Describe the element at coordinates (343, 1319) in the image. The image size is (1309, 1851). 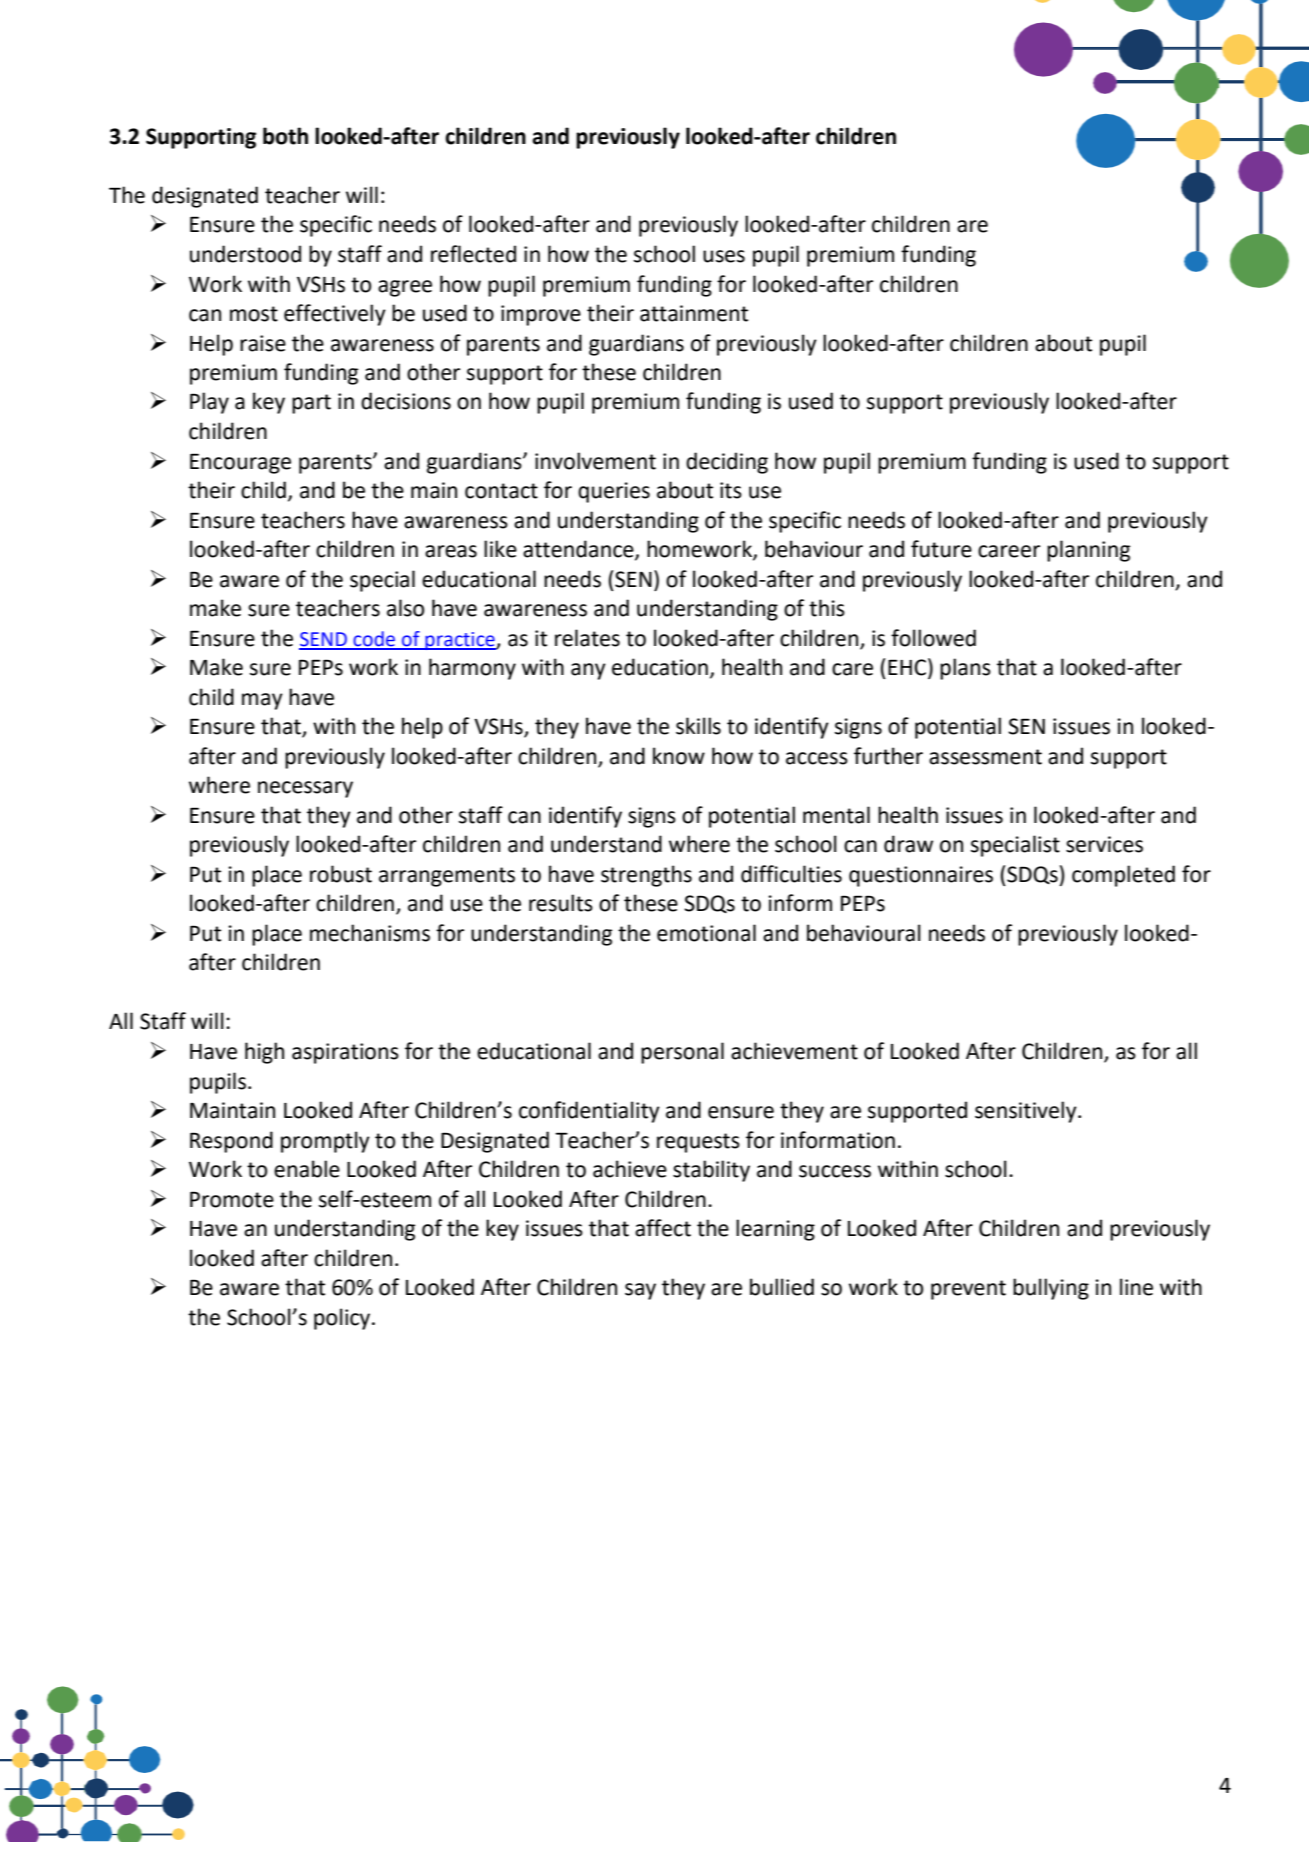
I see `policy` at that location.
